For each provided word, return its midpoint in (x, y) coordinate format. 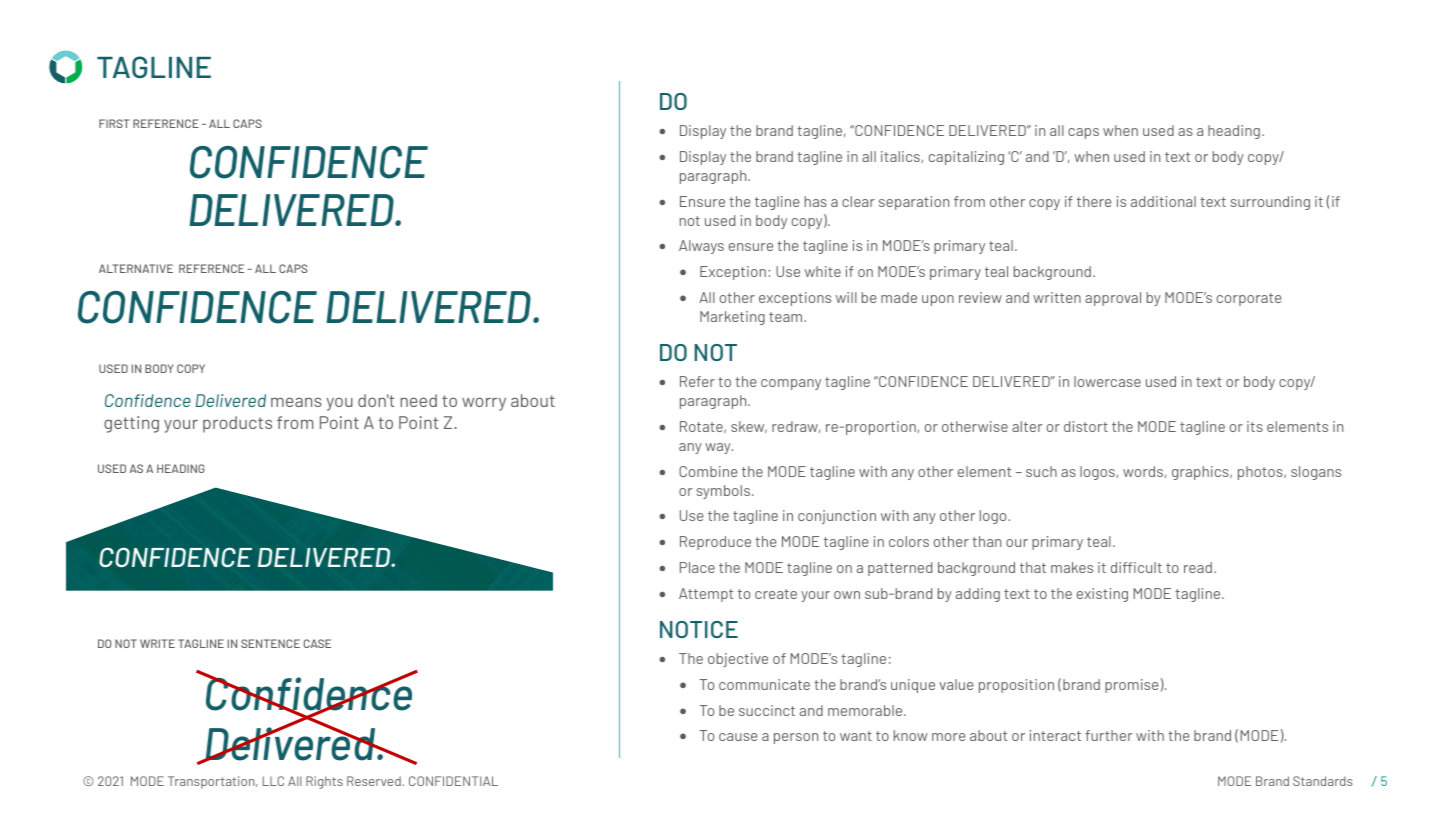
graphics (1201, 473)
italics (901, 157)
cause (738, 737)
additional (1163, 201)
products (237, 424)
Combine (708, 471)
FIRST (114, 123)
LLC (273, 781)
